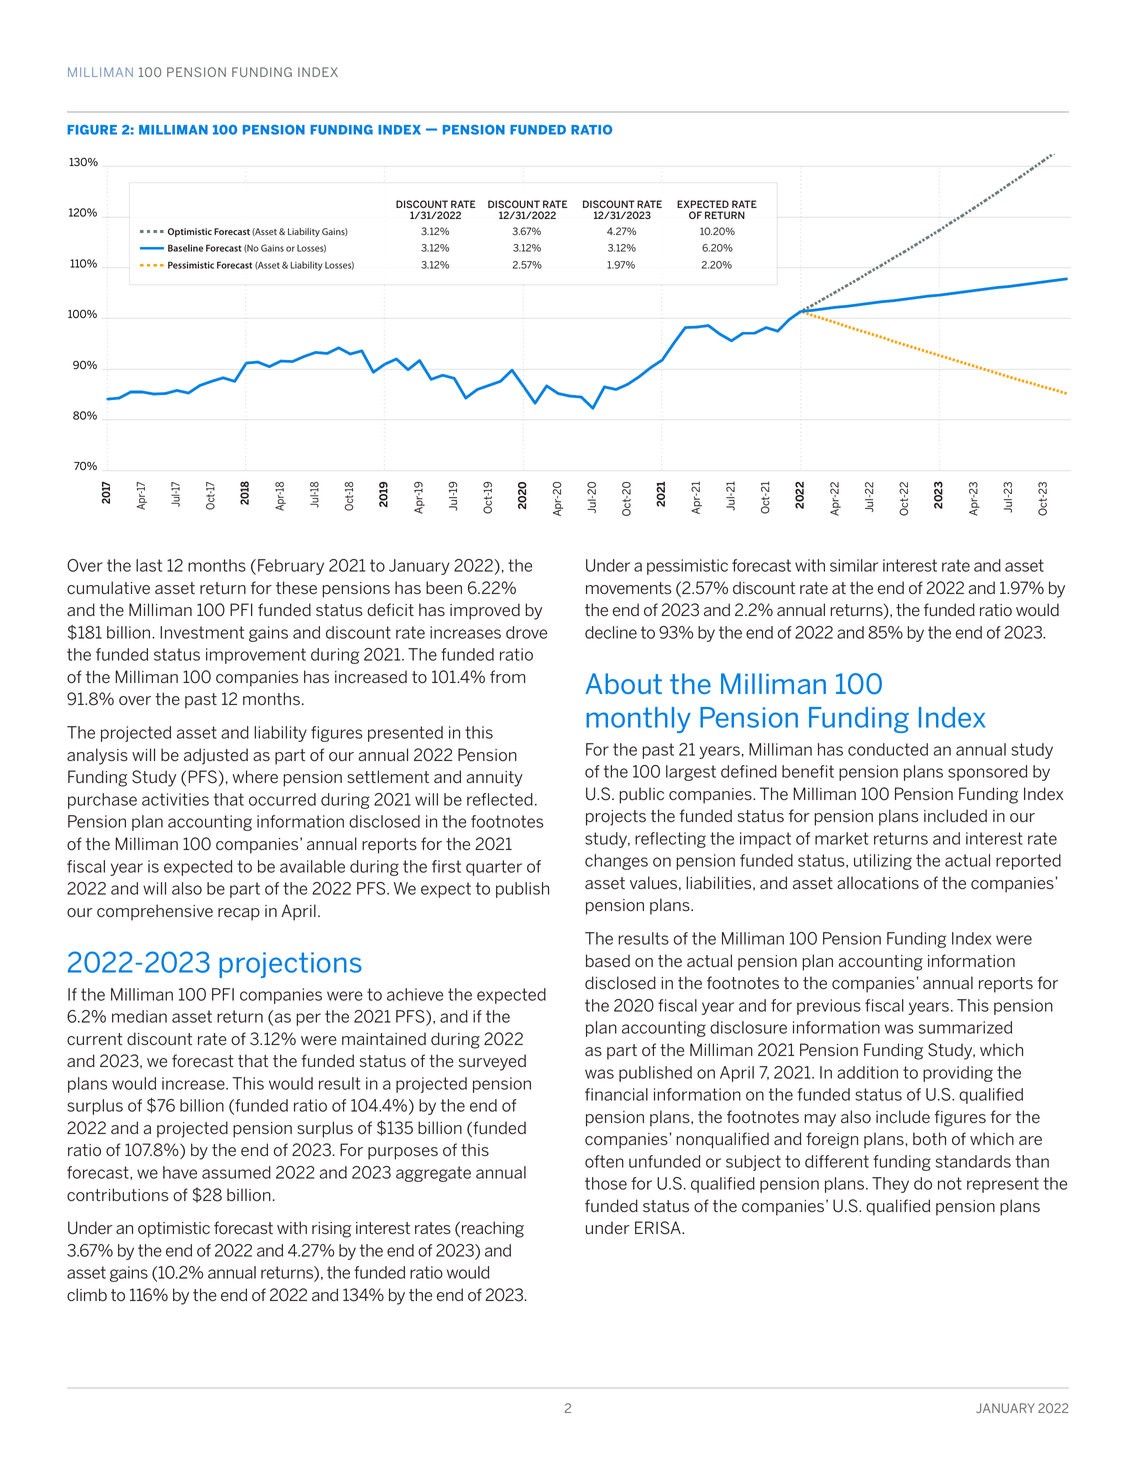 The image size is (1136, 1470). Describe the element at coordinates (958, 1074) in the screenshot. I see `providing` at that location.
